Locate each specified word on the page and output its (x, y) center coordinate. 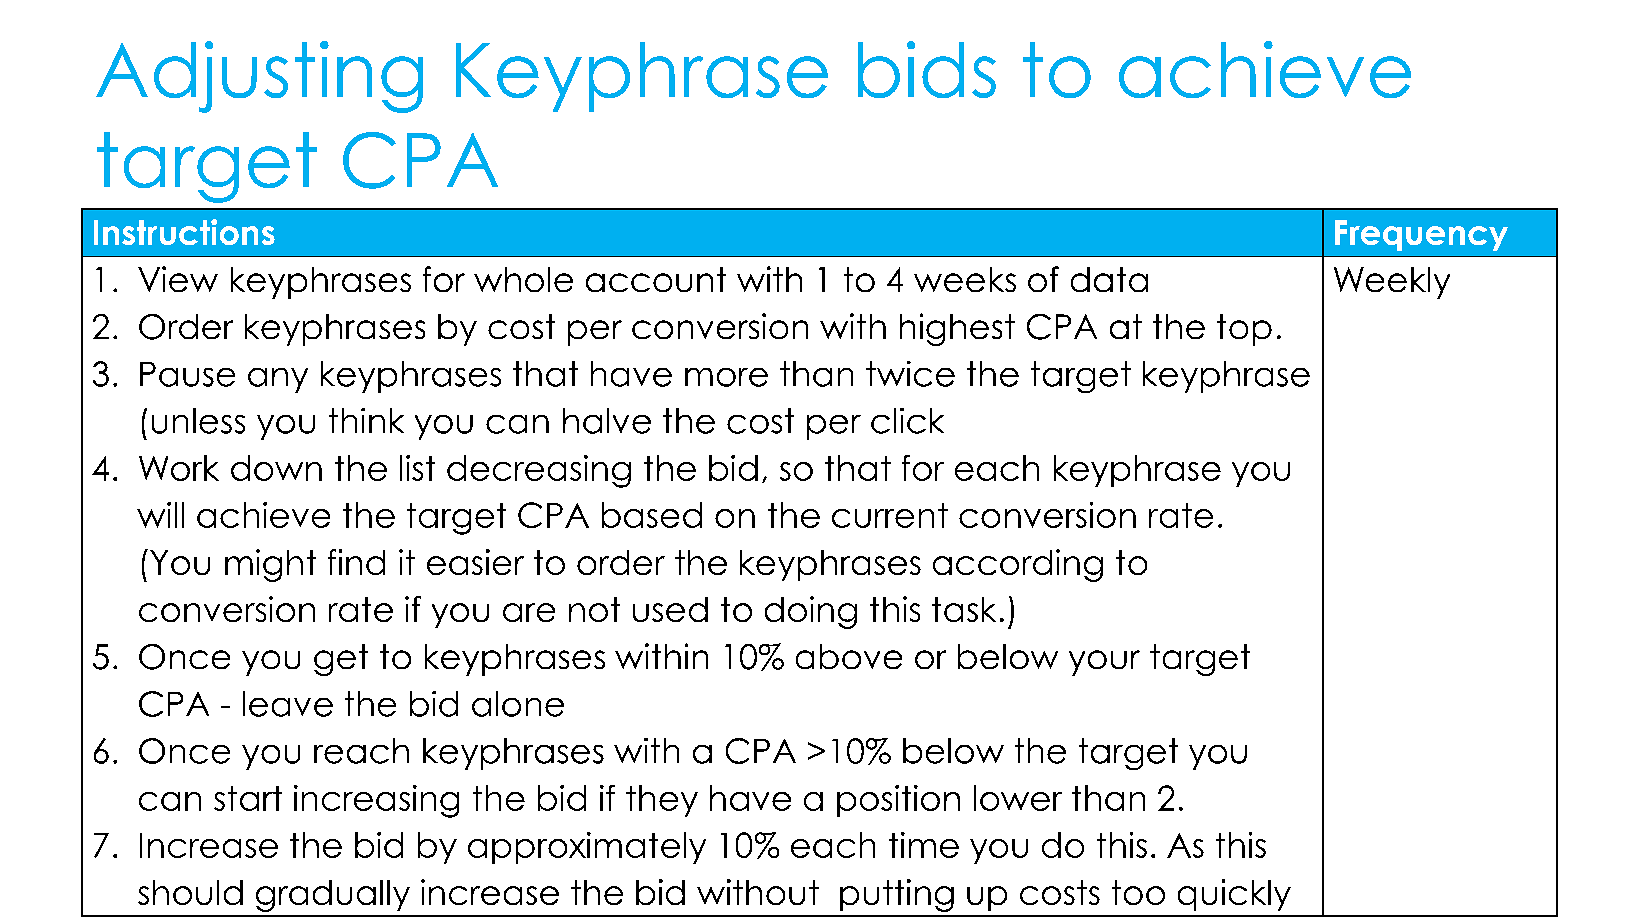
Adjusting (259, 77)
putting (897, 895)
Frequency (1421, 235)
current (890, 515)
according (1018, 565)
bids (927, 69)
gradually (333, 896)
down (276, 468)
